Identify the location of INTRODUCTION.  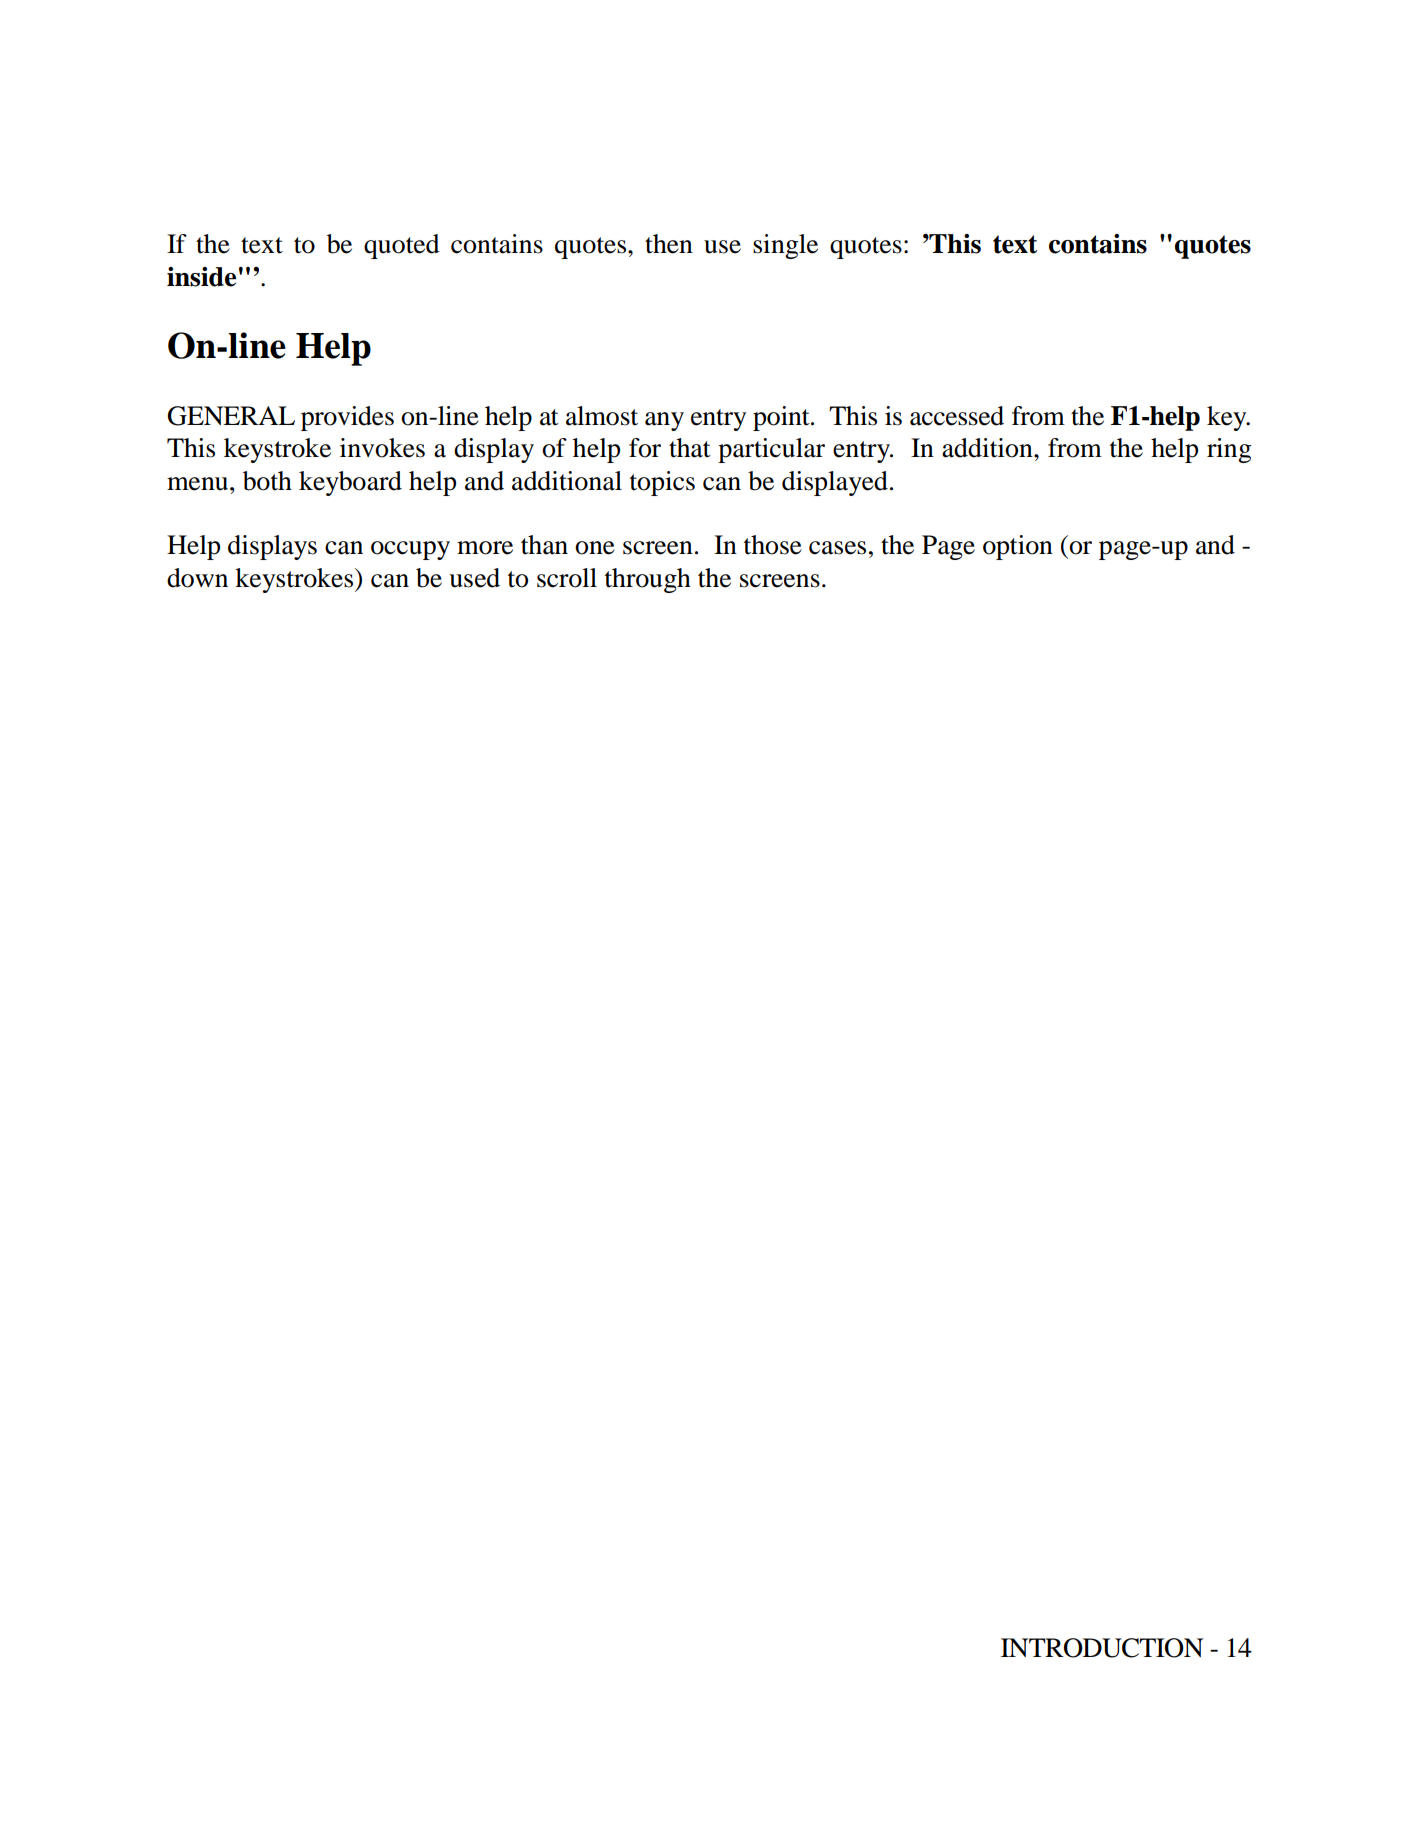
(1102, 1648).
